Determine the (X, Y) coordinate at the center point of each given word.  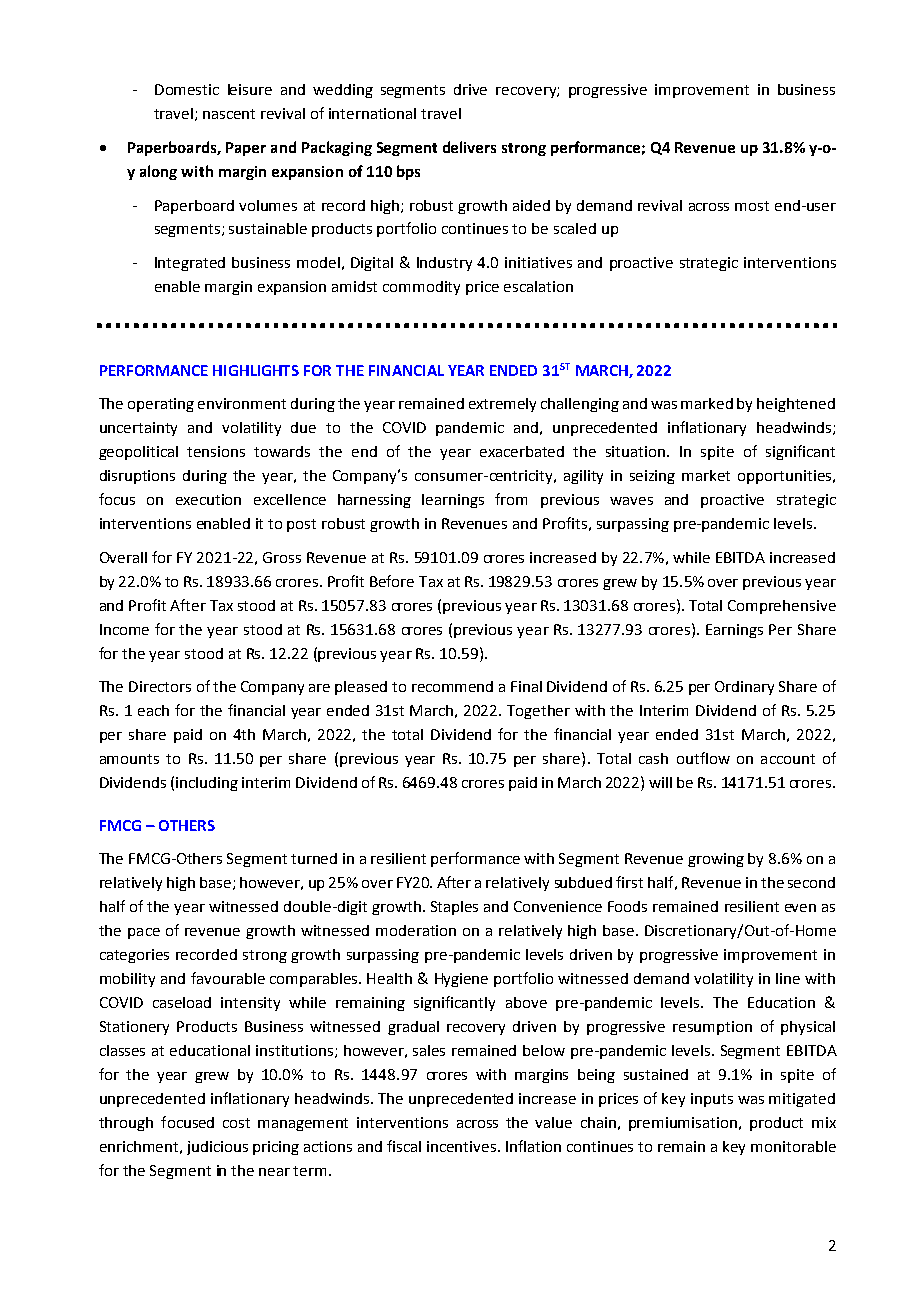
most (752, 206)
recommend (452, 686)
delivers (469, 147)
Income (124, 629)
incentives (463, 1146)
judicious (217, 1148)
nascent (229, 114)
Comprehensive (782, 607)
